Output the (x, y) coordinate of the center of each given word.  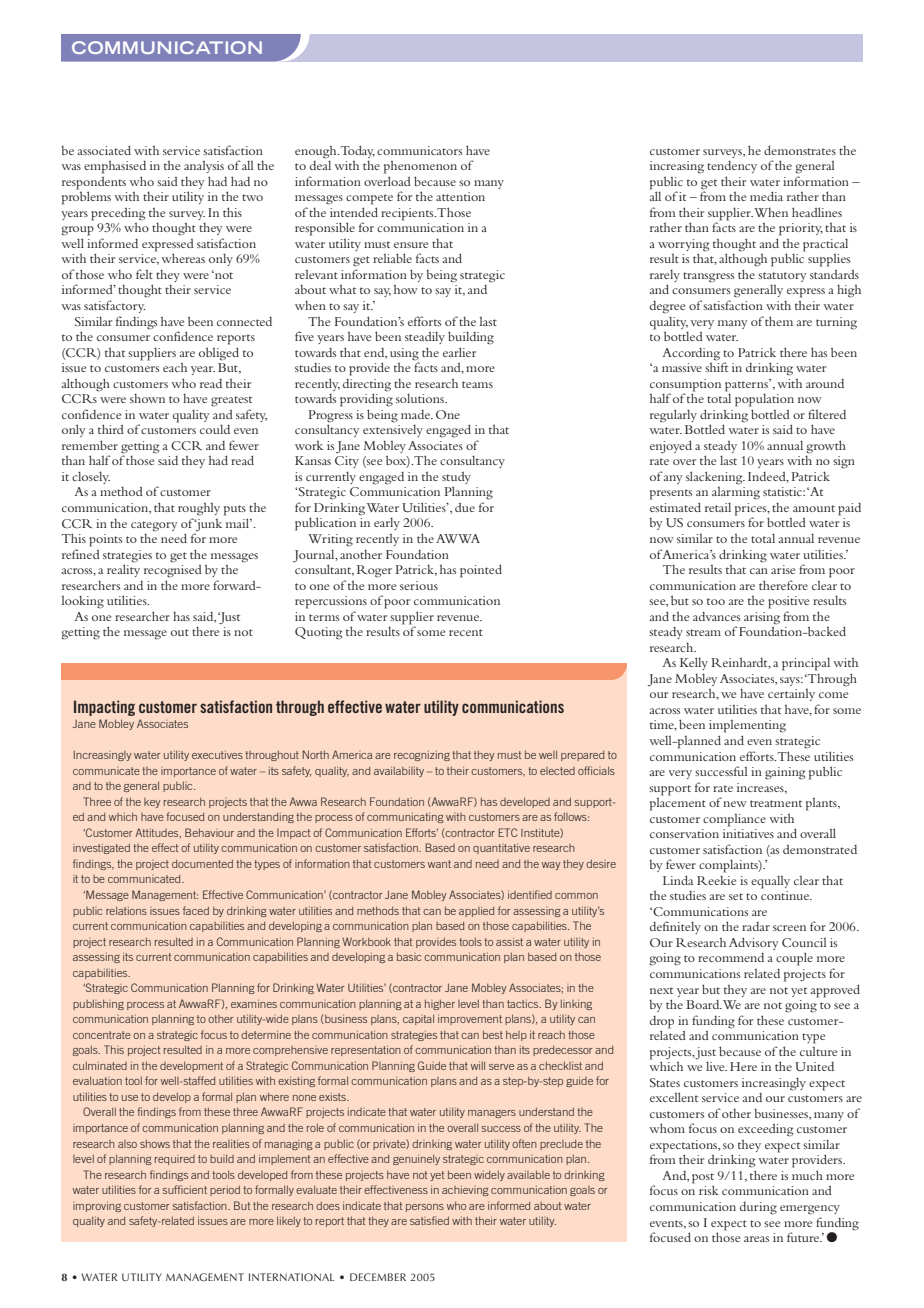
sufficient (185, 1189)
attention (460, 196)
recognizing (422, 756)
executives (217, 755)
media (766, 196)
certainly (791, 695)
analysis (204, 167)
